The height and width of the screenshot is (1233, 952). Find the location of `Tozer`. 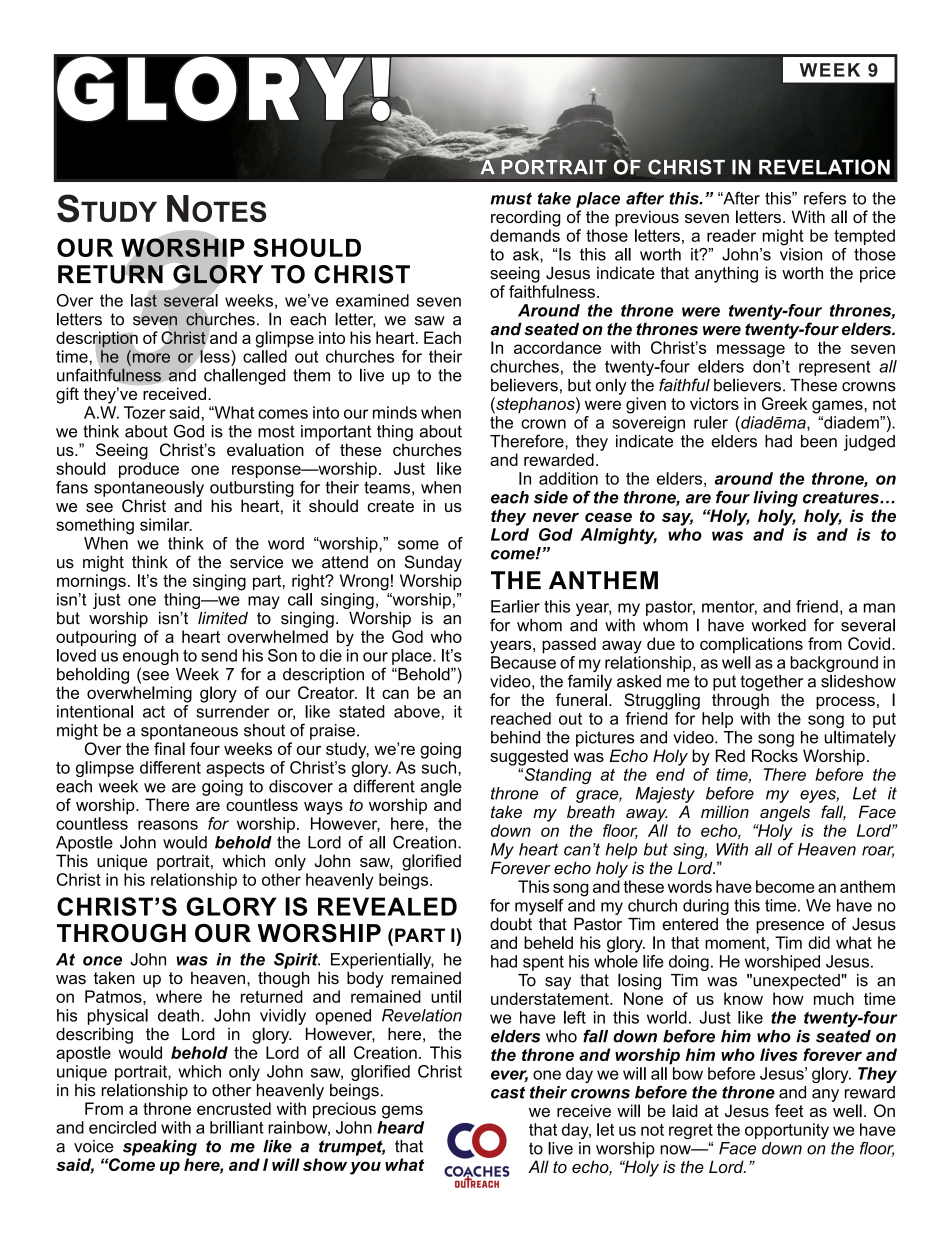

Tozer is located at coordinates (145, 412).
